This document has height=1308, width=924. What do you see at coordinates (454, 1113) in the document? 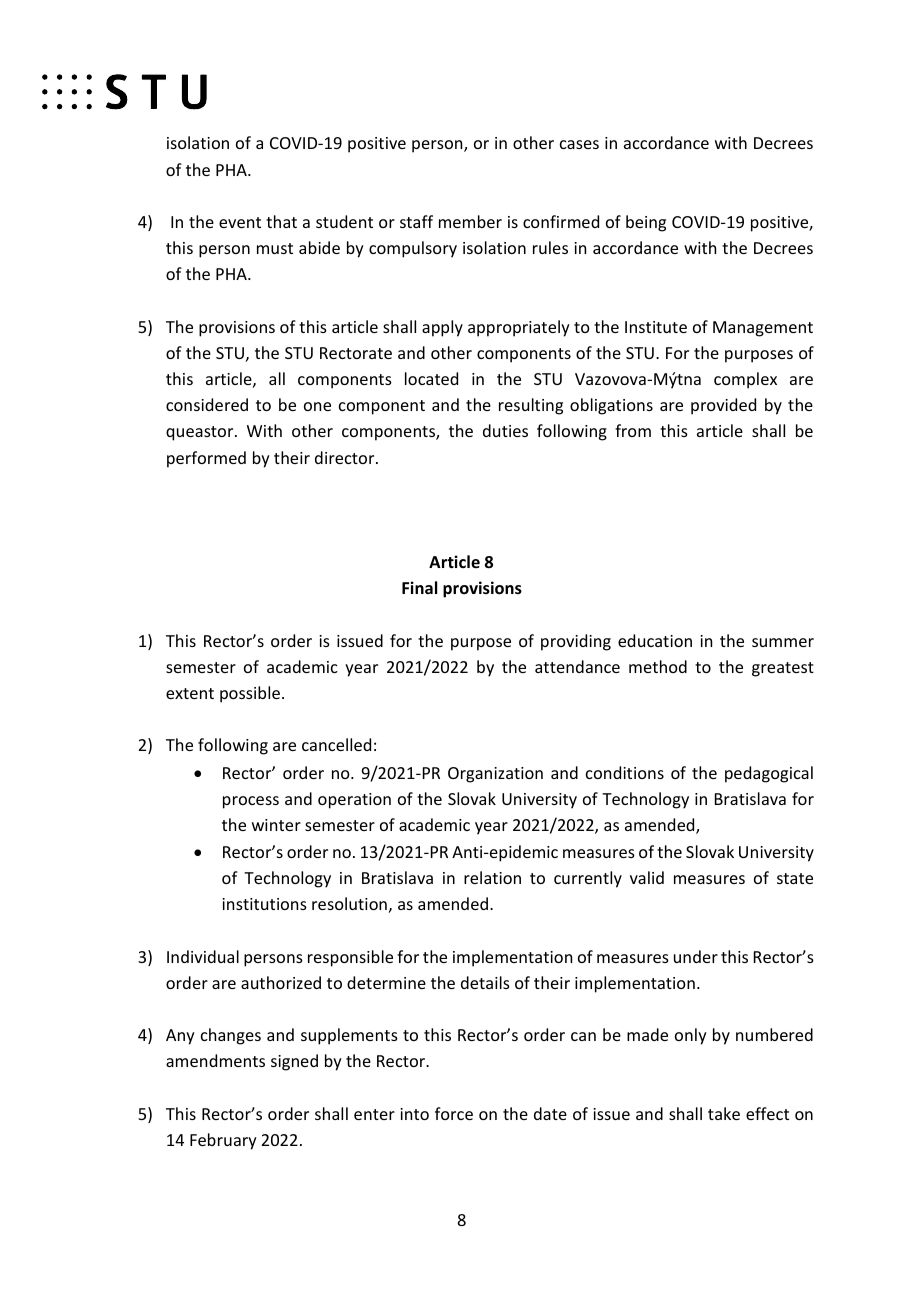
I see `force` at bounding box center [454, 1113].
